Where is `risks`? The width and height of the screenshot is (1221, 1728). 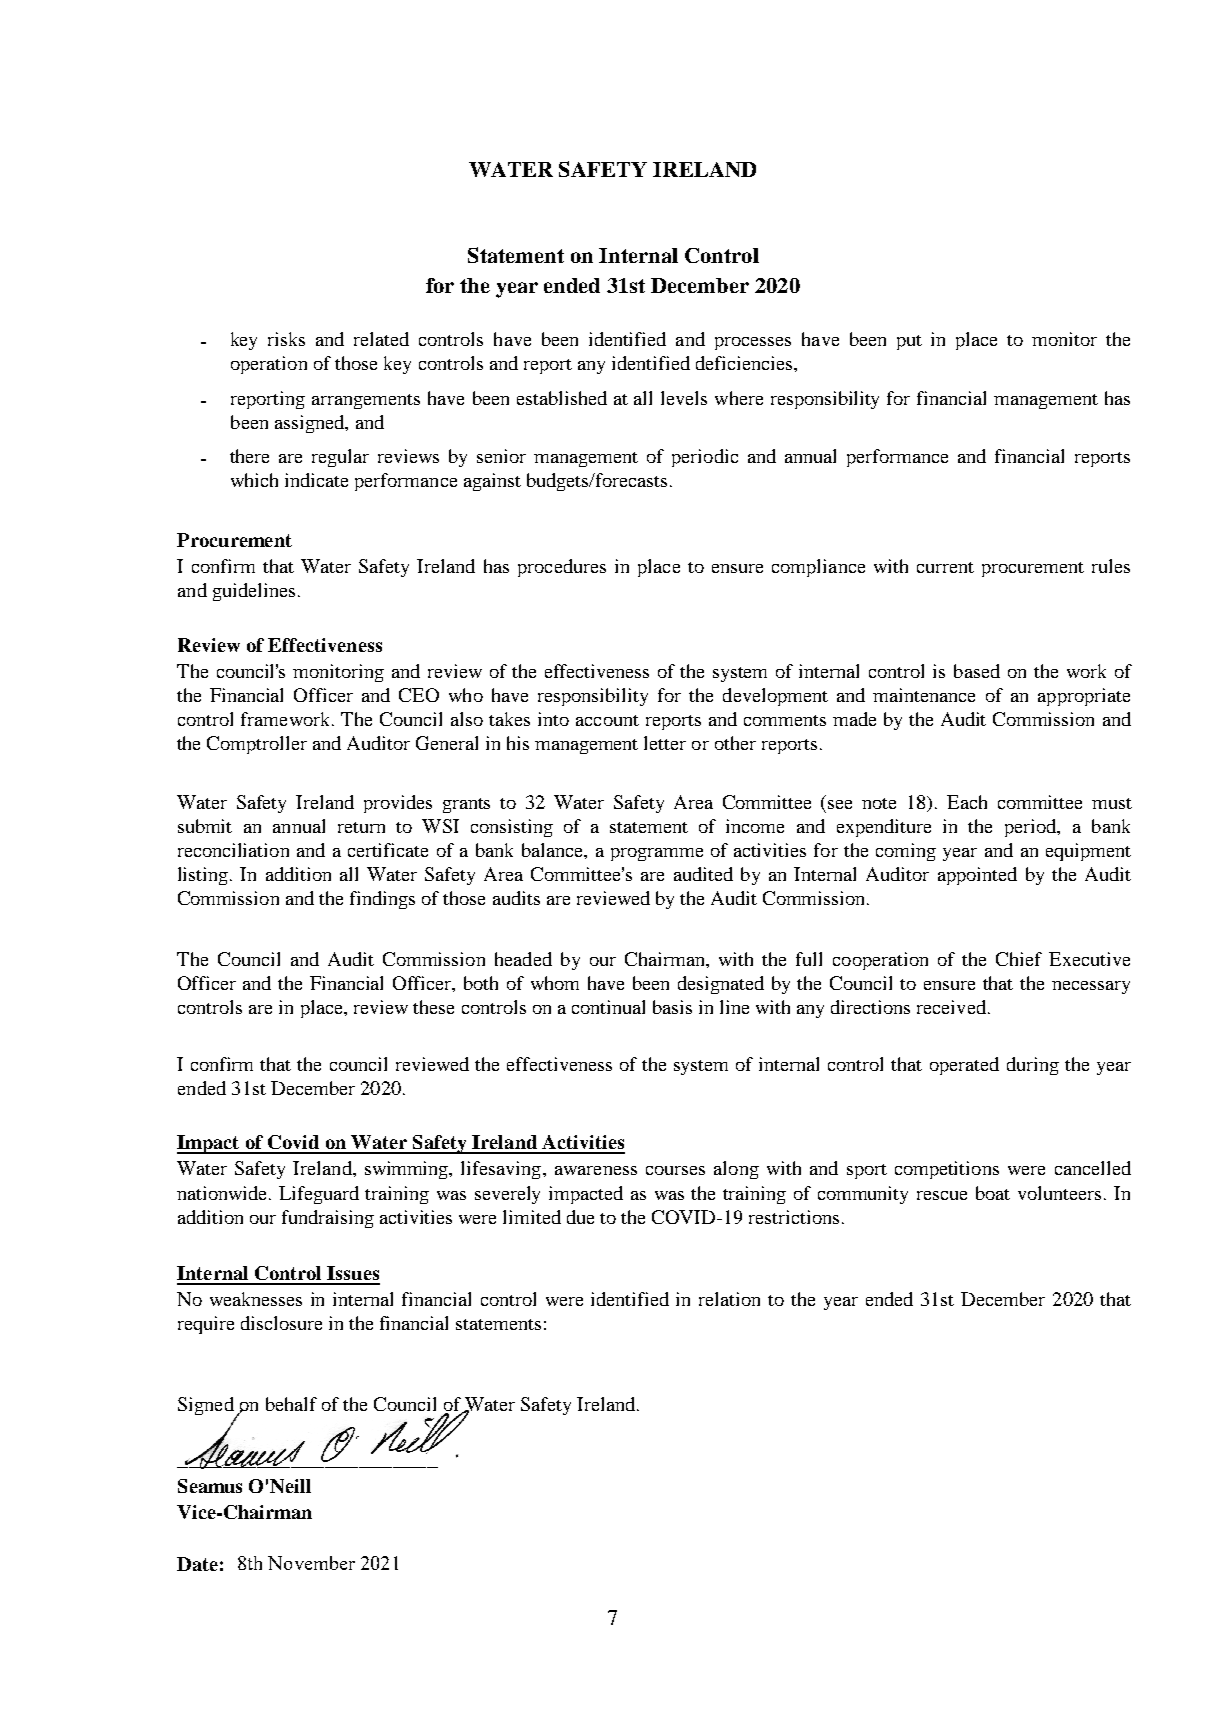 risks is located at coordinates (286, 339).
